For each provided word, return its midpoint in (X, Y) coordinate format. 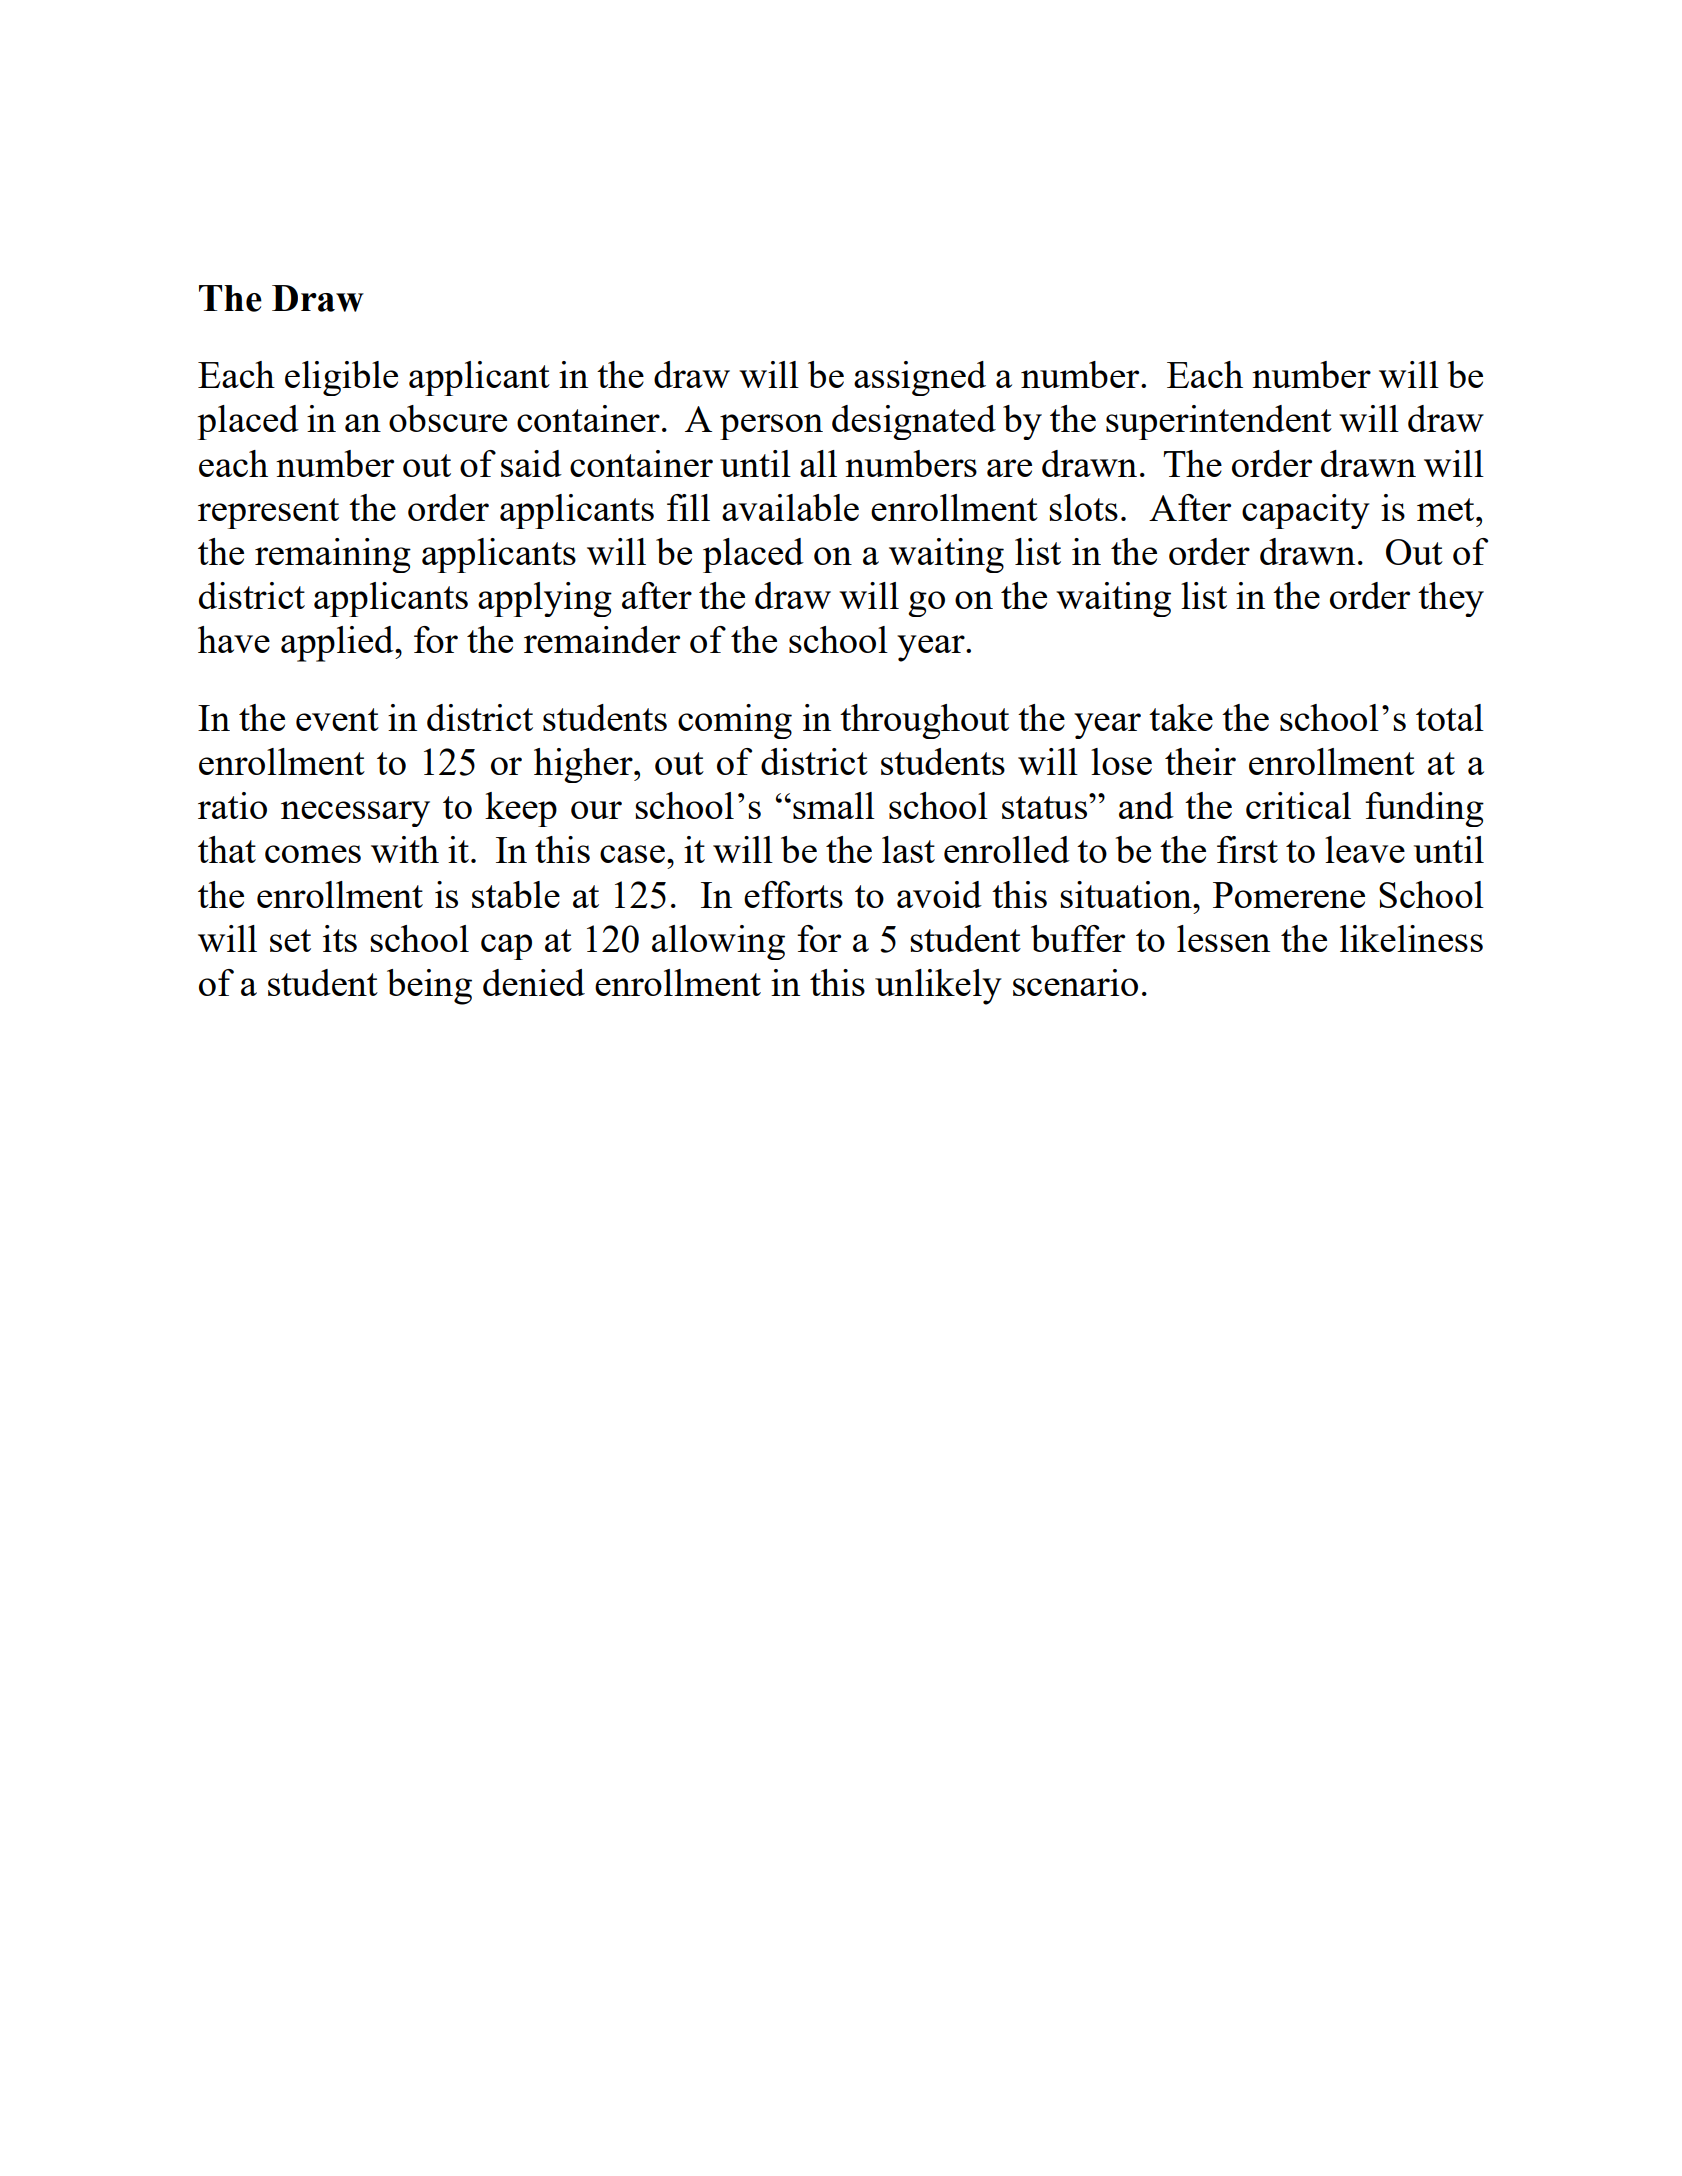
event (337, 719)
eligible (341, 378)
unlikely (938, 987)
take (1181, 717)
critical (1298, 805)
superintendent (1219, 422)
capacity (1306, 511)
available (790, 507)
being (429, 987)
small (834, 805)
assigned (920, 378)
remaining (333, 555)
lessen (1223, 938)
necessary (355, 814)
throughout (924, 721)
